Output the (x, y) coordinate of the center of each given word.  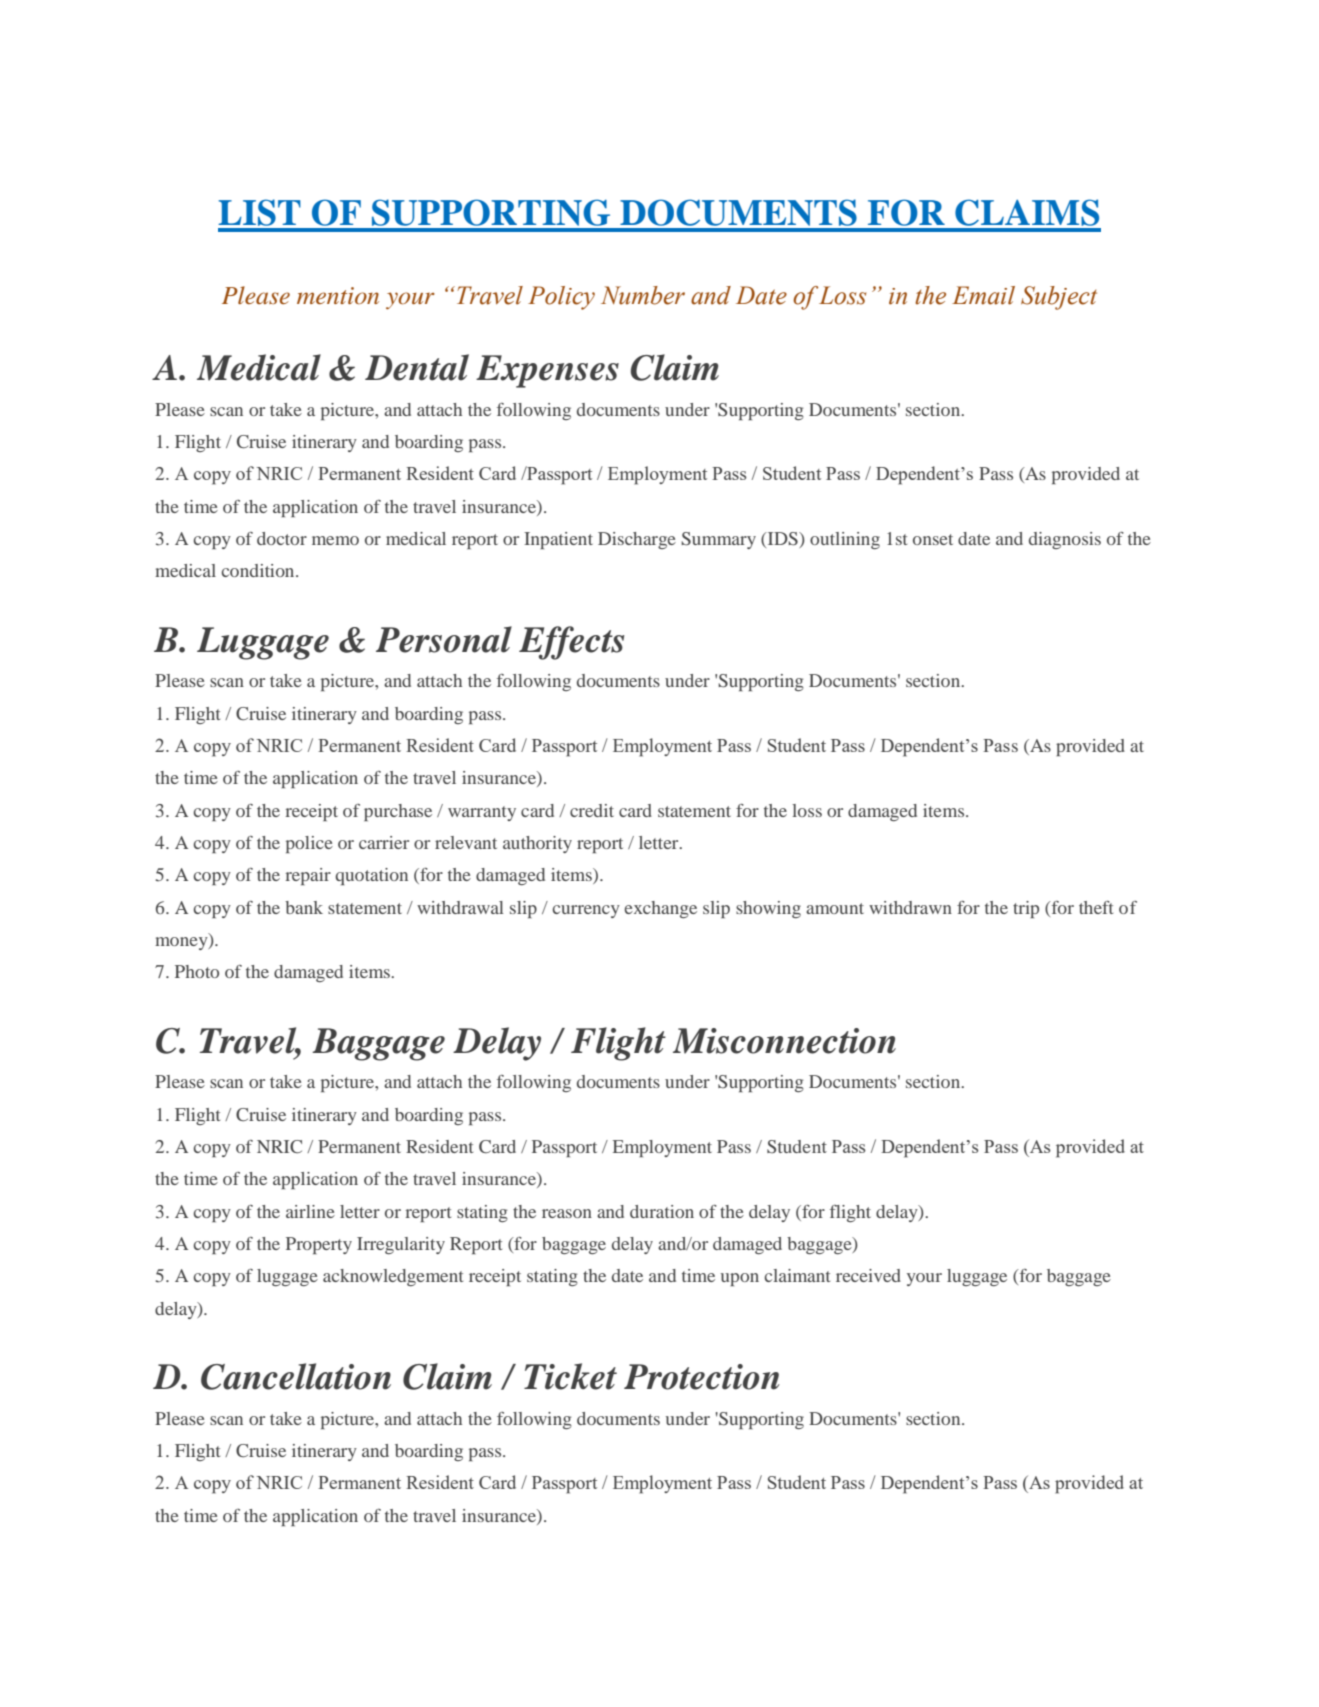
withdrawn (910, 907)
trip (1026, 909)
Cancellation (296, 1376)
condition (259, 570)
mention (338, 295)
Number (643, 295)
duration (662, 1211)
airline (310, 1211)
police (309, 844)
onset (933, 539)
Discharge (637, 540)
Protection (702, 1377)
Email (983, 295)
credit (592, 810)
